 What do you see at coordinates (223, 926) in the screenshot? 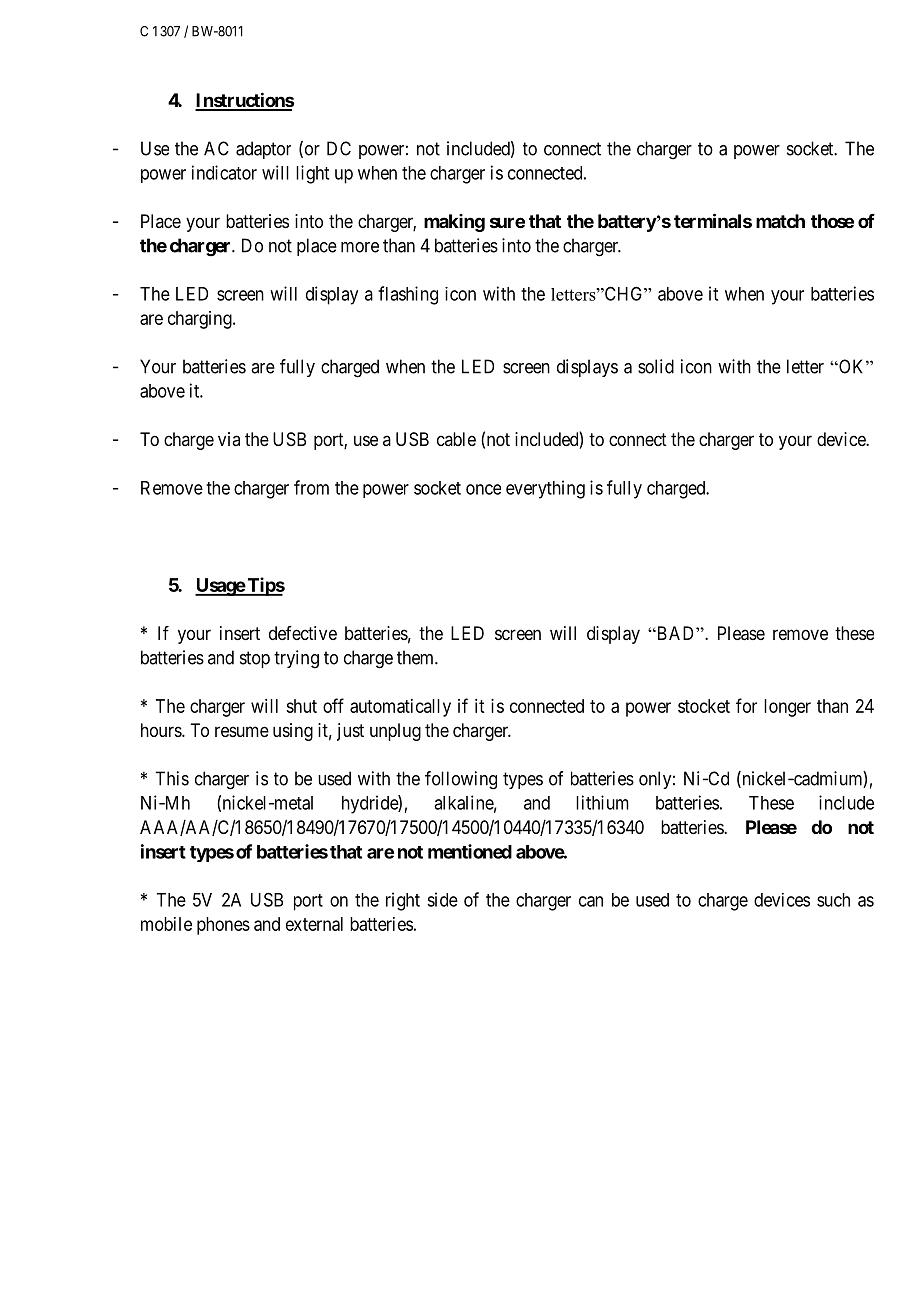
I see `phones` at bounding box center [223, 926].
